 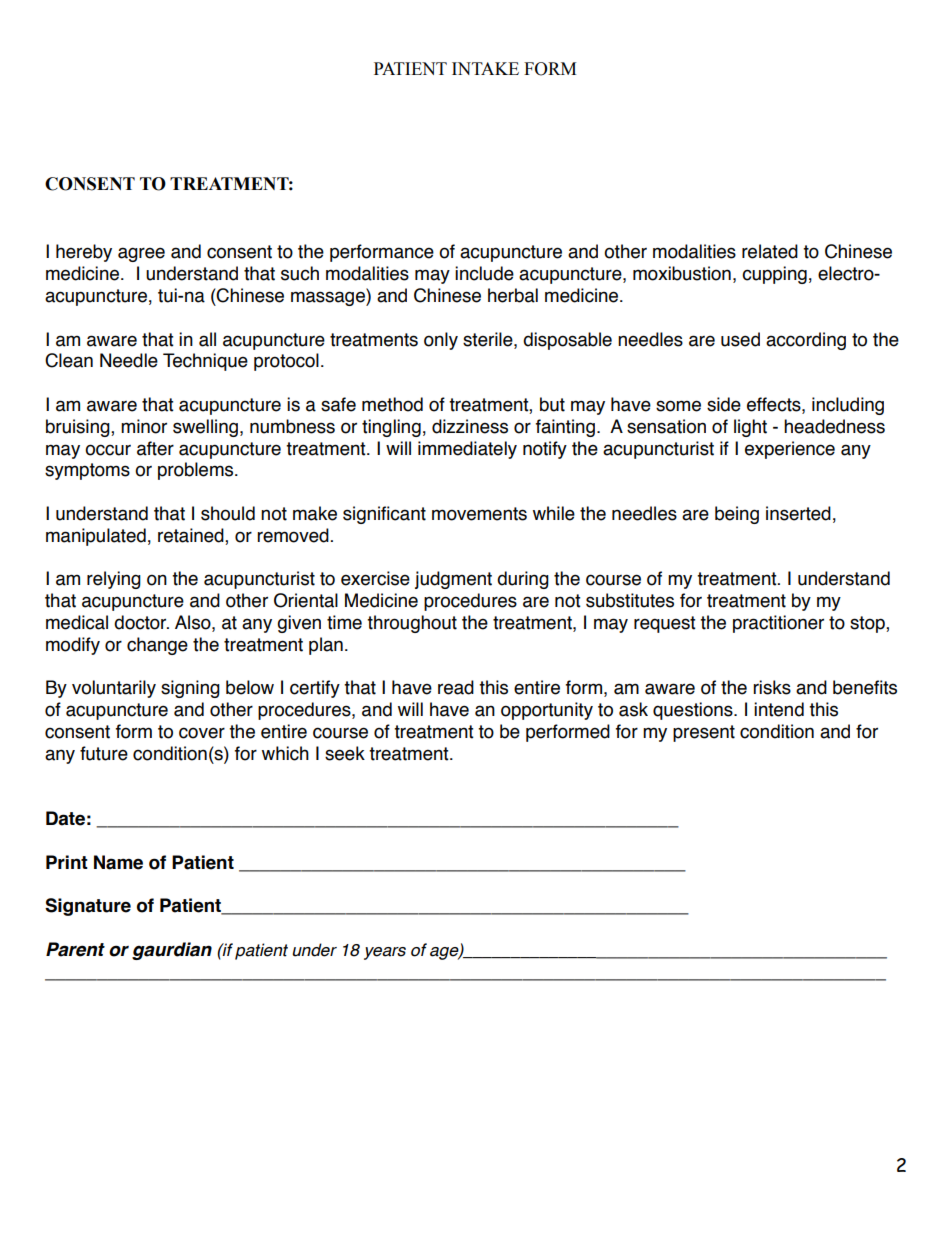 What do you see at coordinates (485, 68) in the screenshot?
I see `INTAKE` at bounding box center [485, 68].
